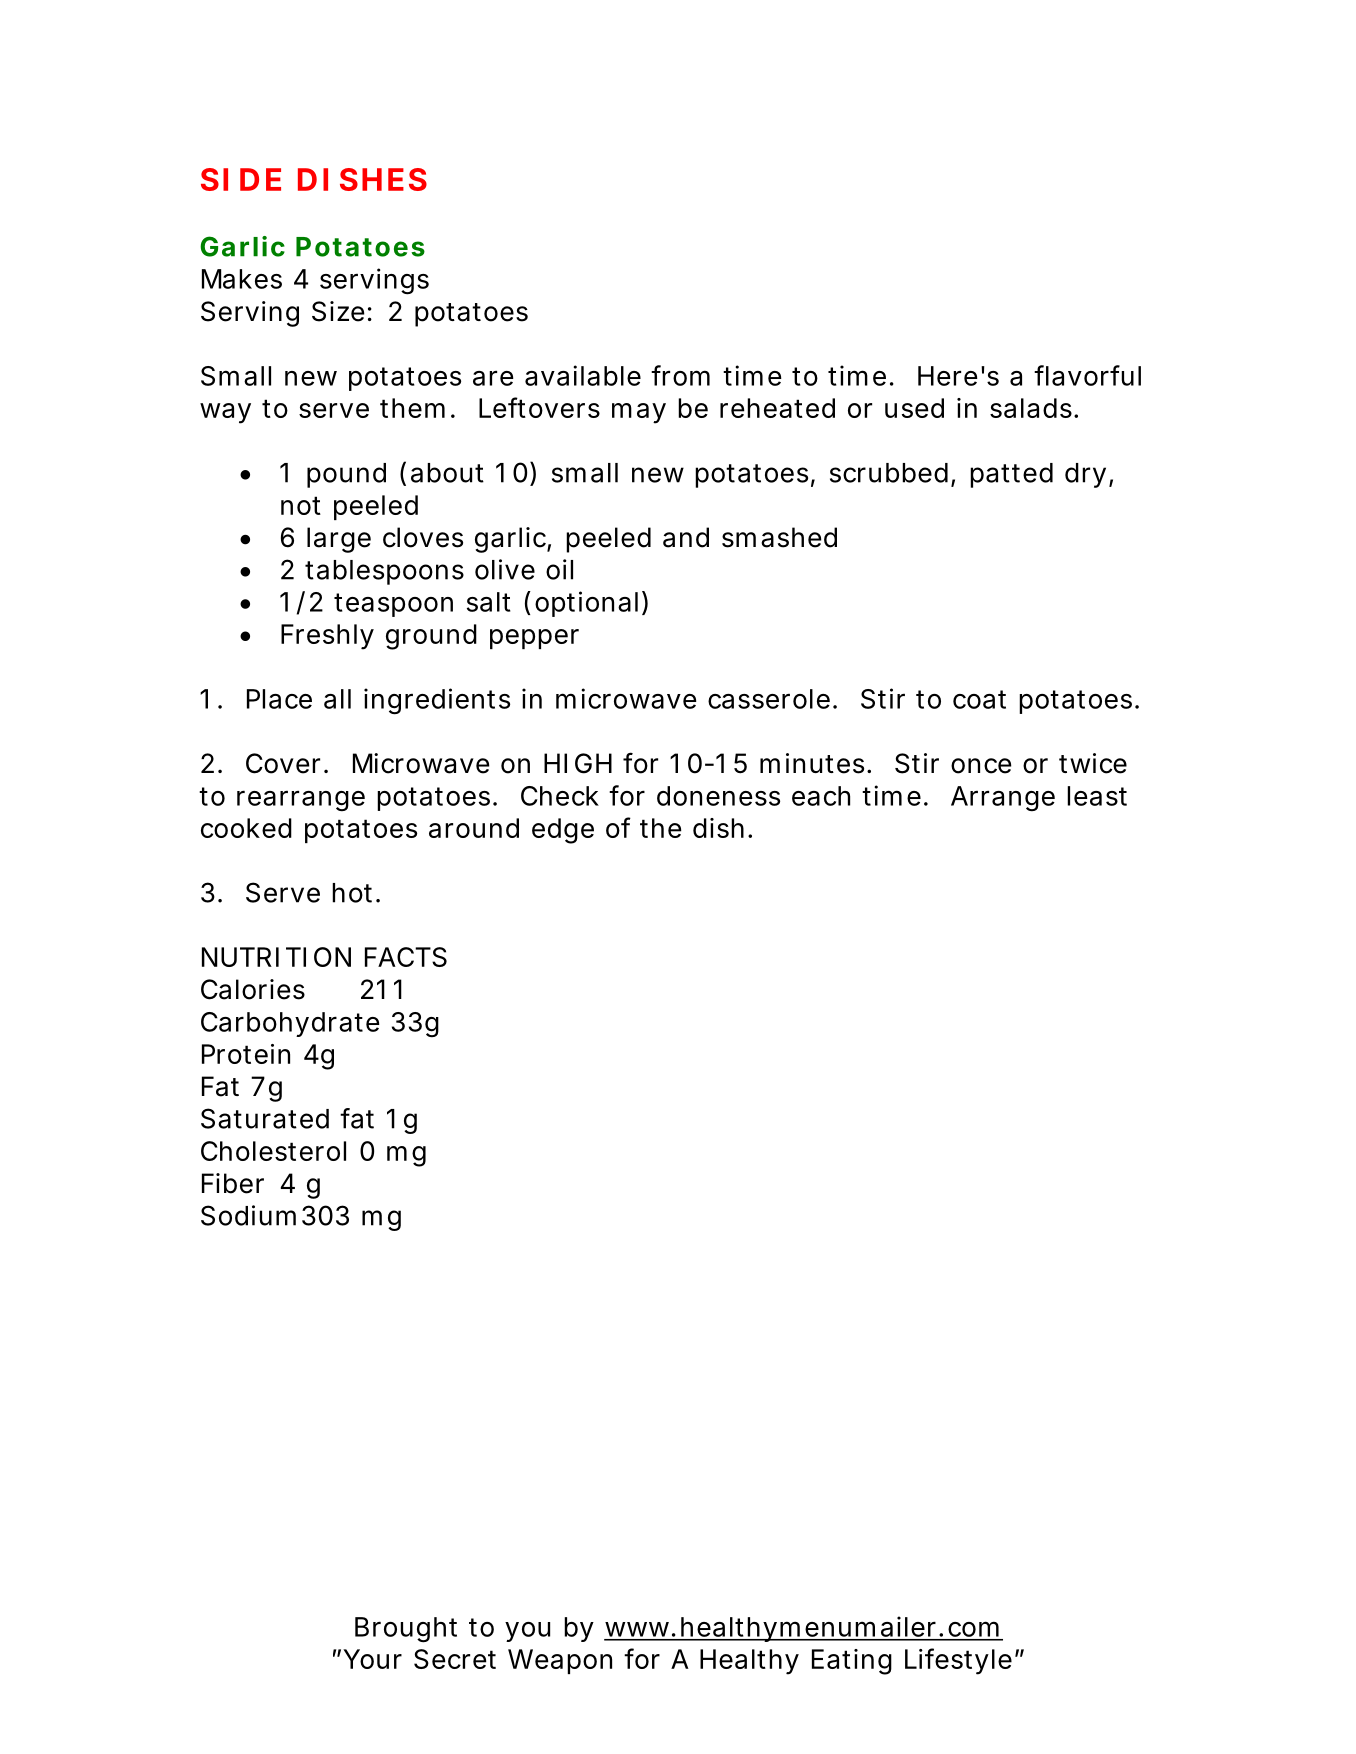 This screenshot has height=1754, width=1356. What do you see at coordinates (1087, 375) in the screenshot?
I see `flavorful` at bounding box center [1087, 375].
